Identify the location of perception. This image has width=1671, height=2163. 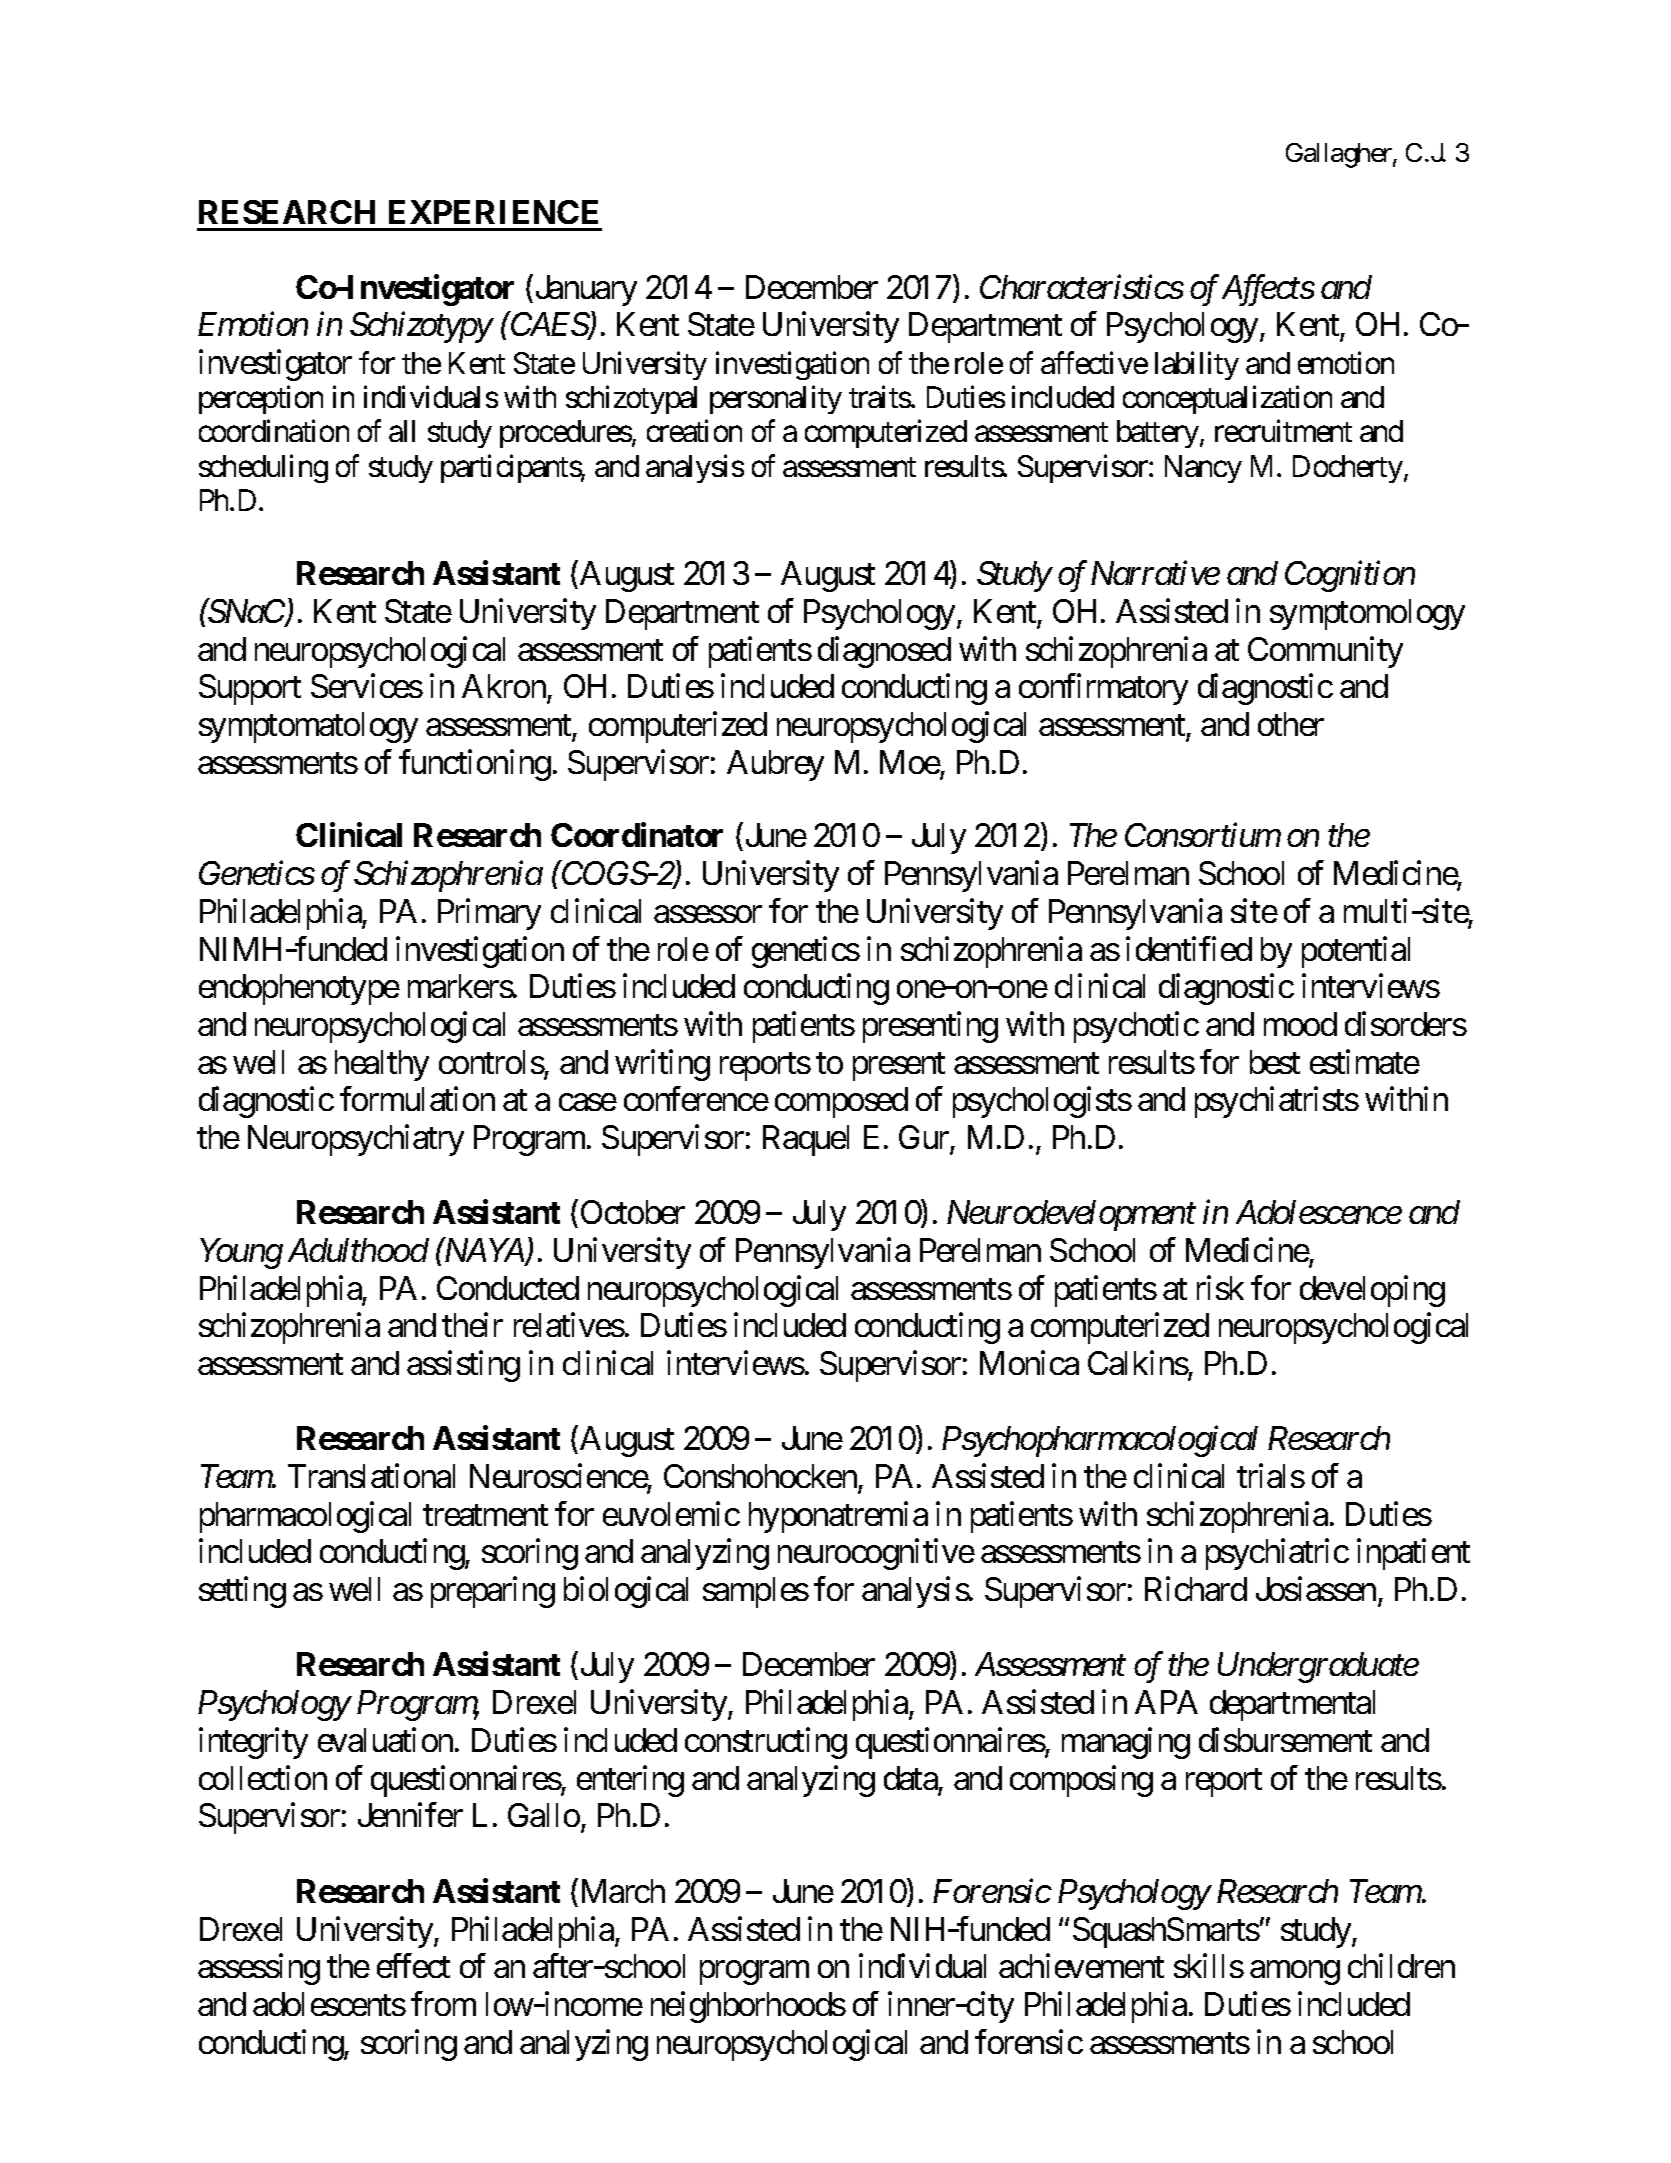
(261, 400).
